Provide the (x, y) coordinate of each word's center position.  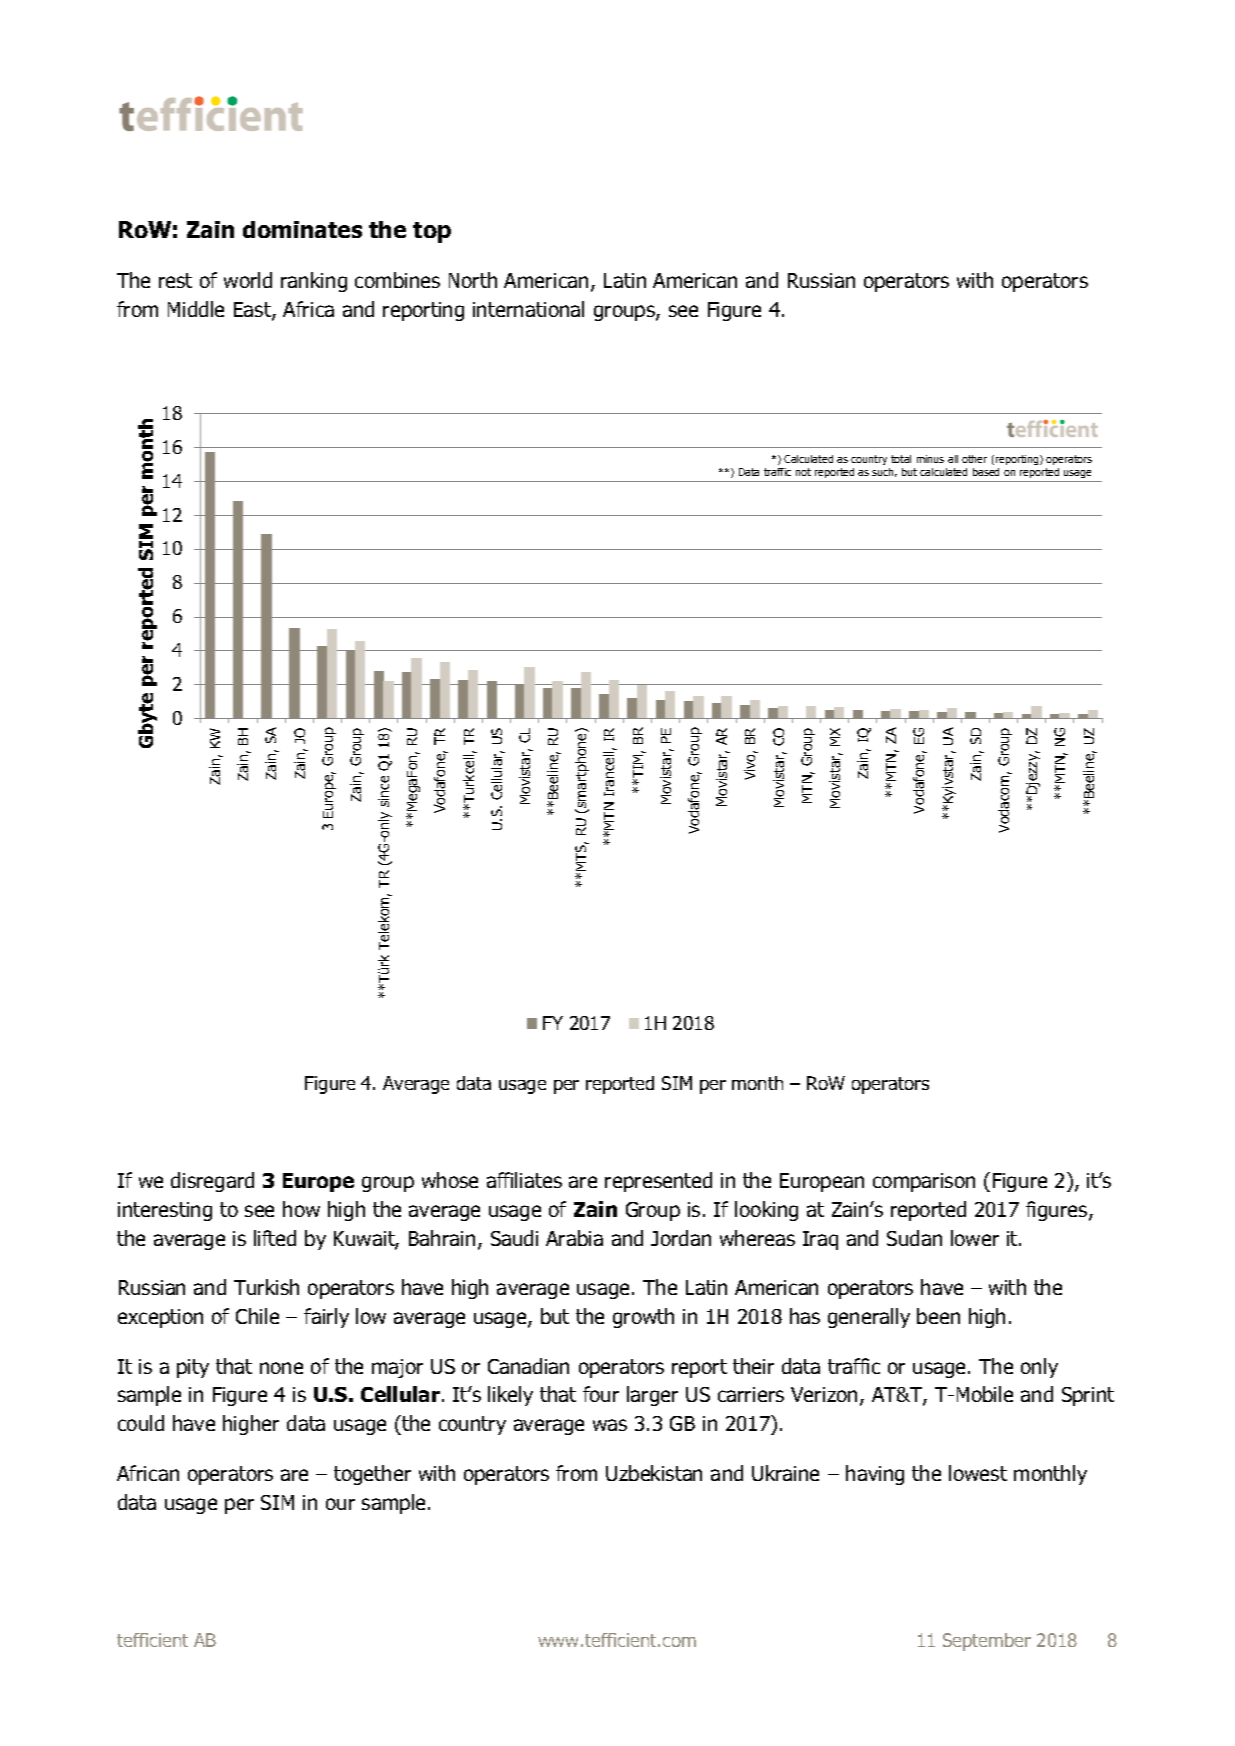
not (803, 472)
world (248, 280)
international (528, 309)
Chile (257, 1316)
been (938, 1316)
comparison (924, 1182)
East (253, 311)
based (986, 472)
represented (658, 1182)
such (884, 472)
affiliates (524, 1180)
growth (643, 1318)
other (974, 459)
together (372, 1475)
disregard (212, 1182)
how (301, 1209)
